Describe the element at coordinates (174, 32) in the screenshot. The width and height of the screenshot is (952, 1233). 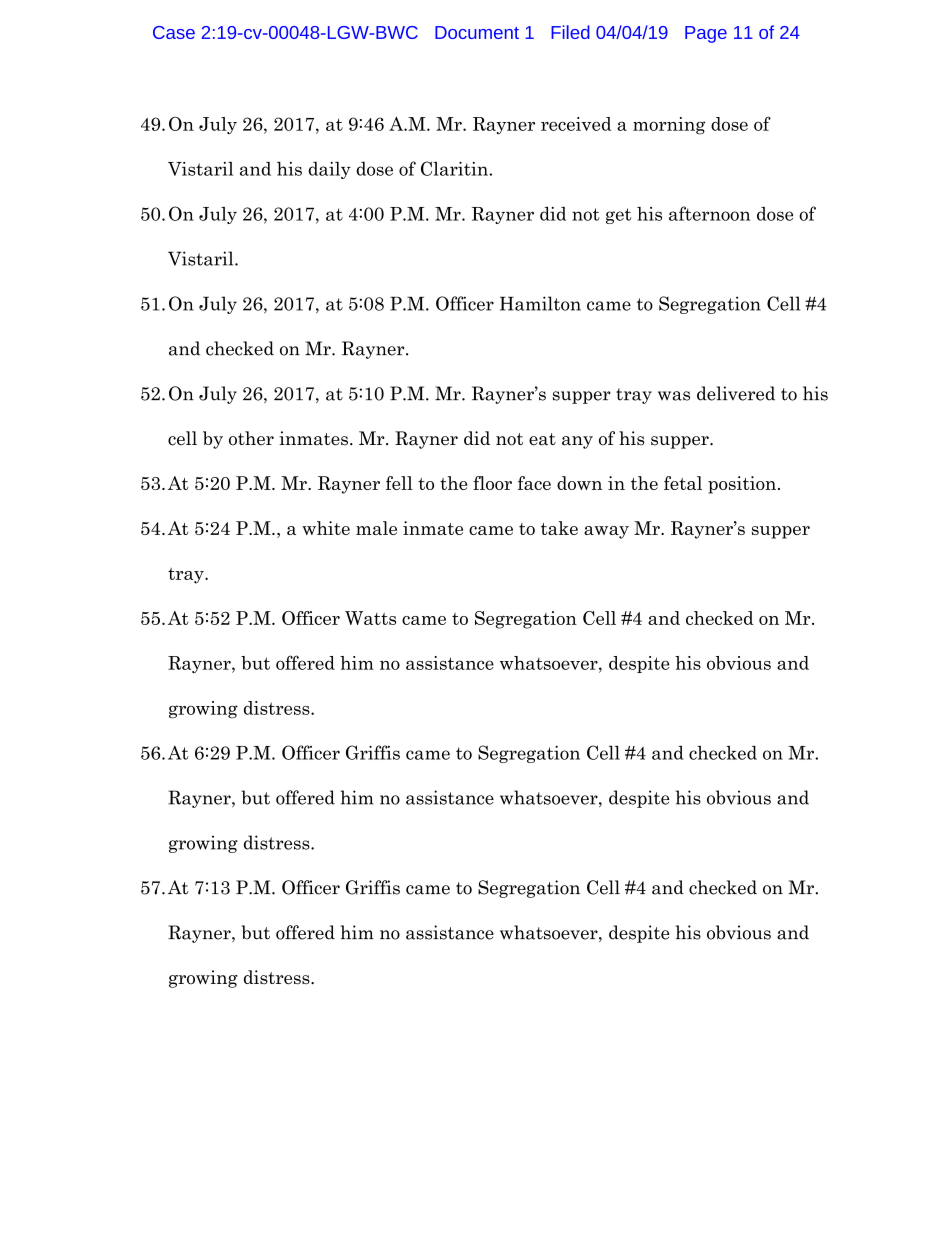
I see `Case` at that location.
